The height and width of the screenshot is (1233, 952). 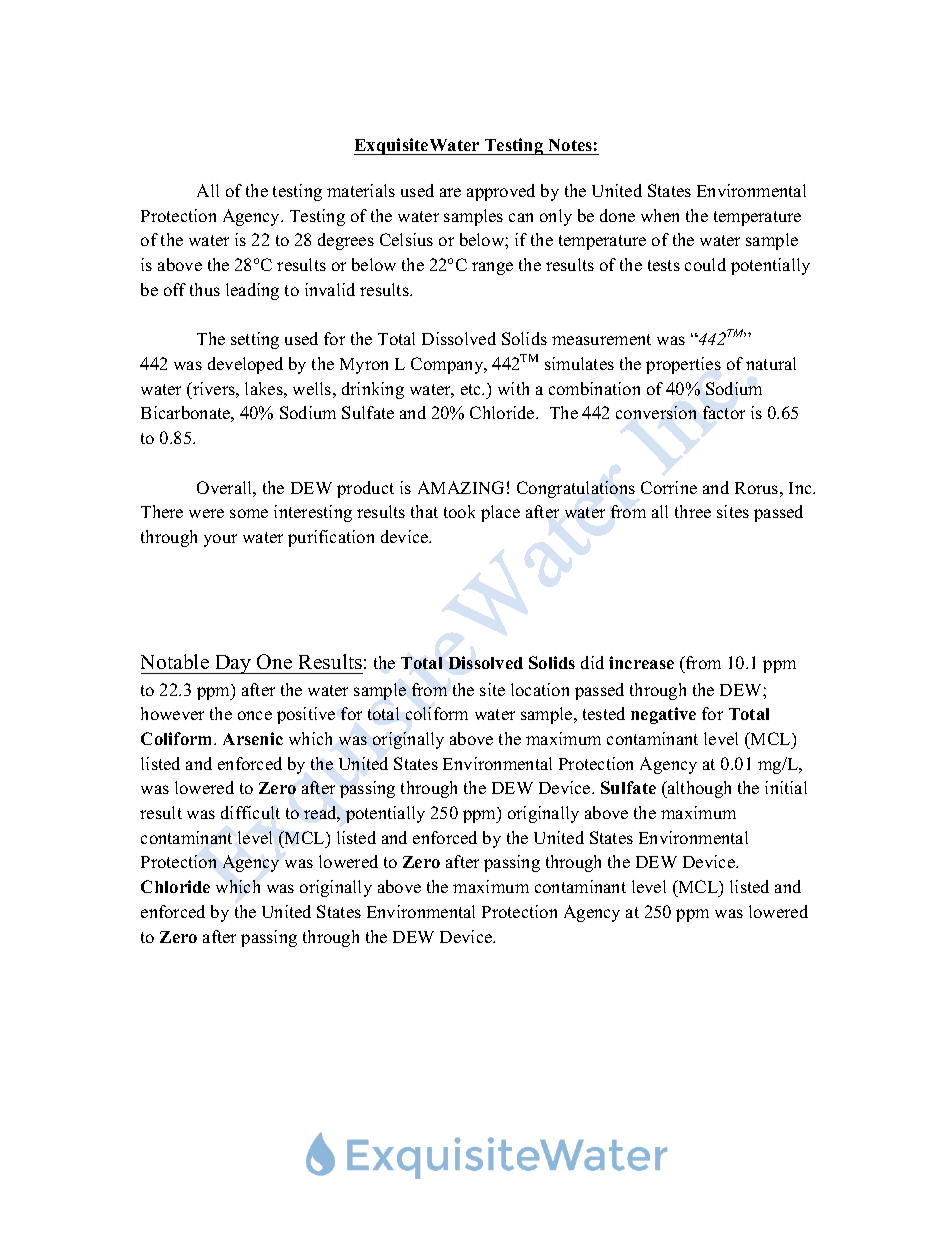 What do you see at coordinates (250, 812) in the screenshot?
I see `difficult` at bounding box center [250, 812].
